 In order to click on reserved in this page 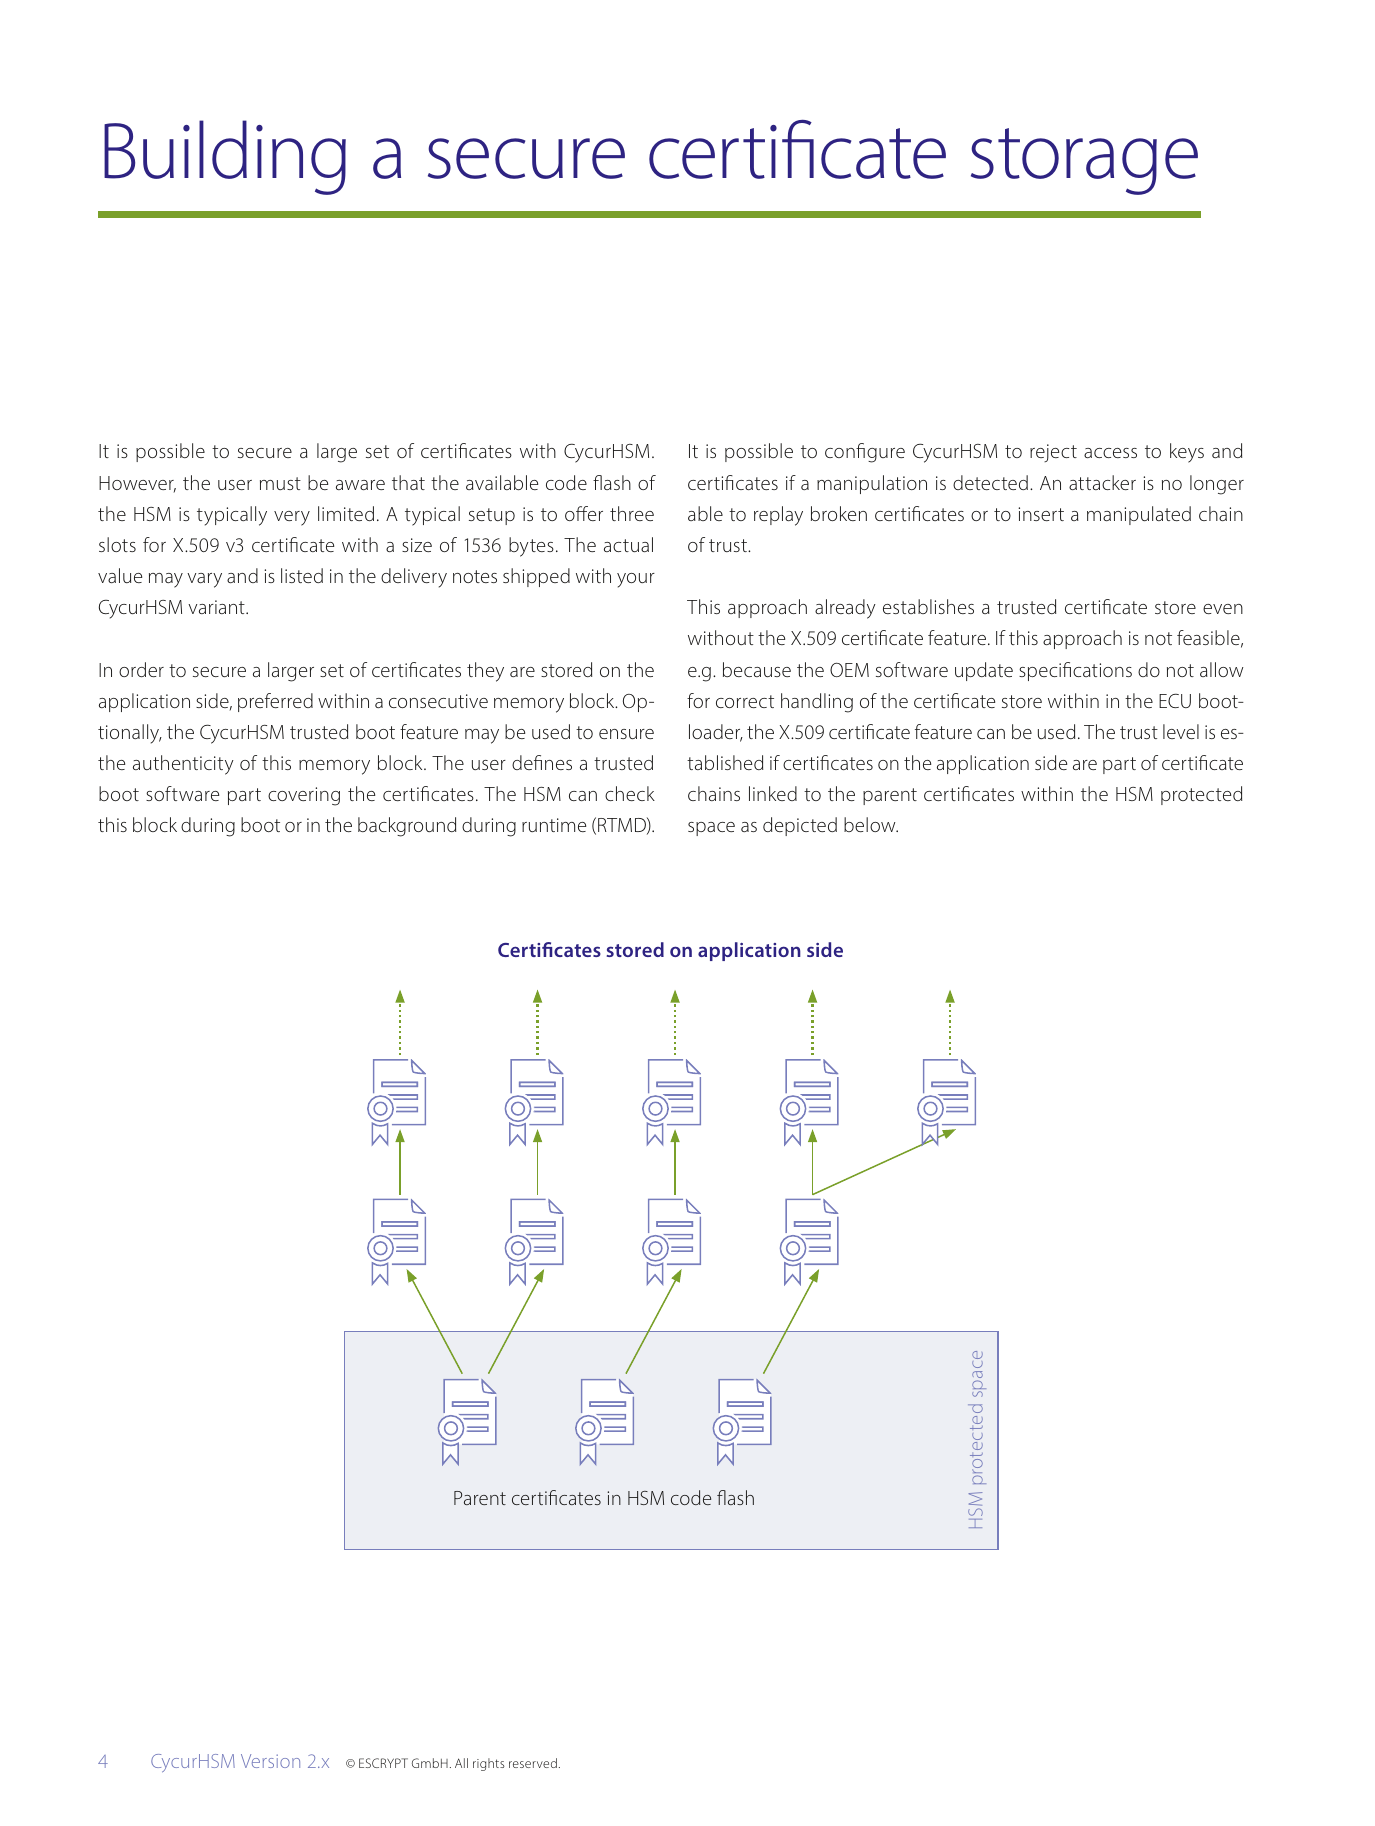, I will do `click(533, 1763)`.
